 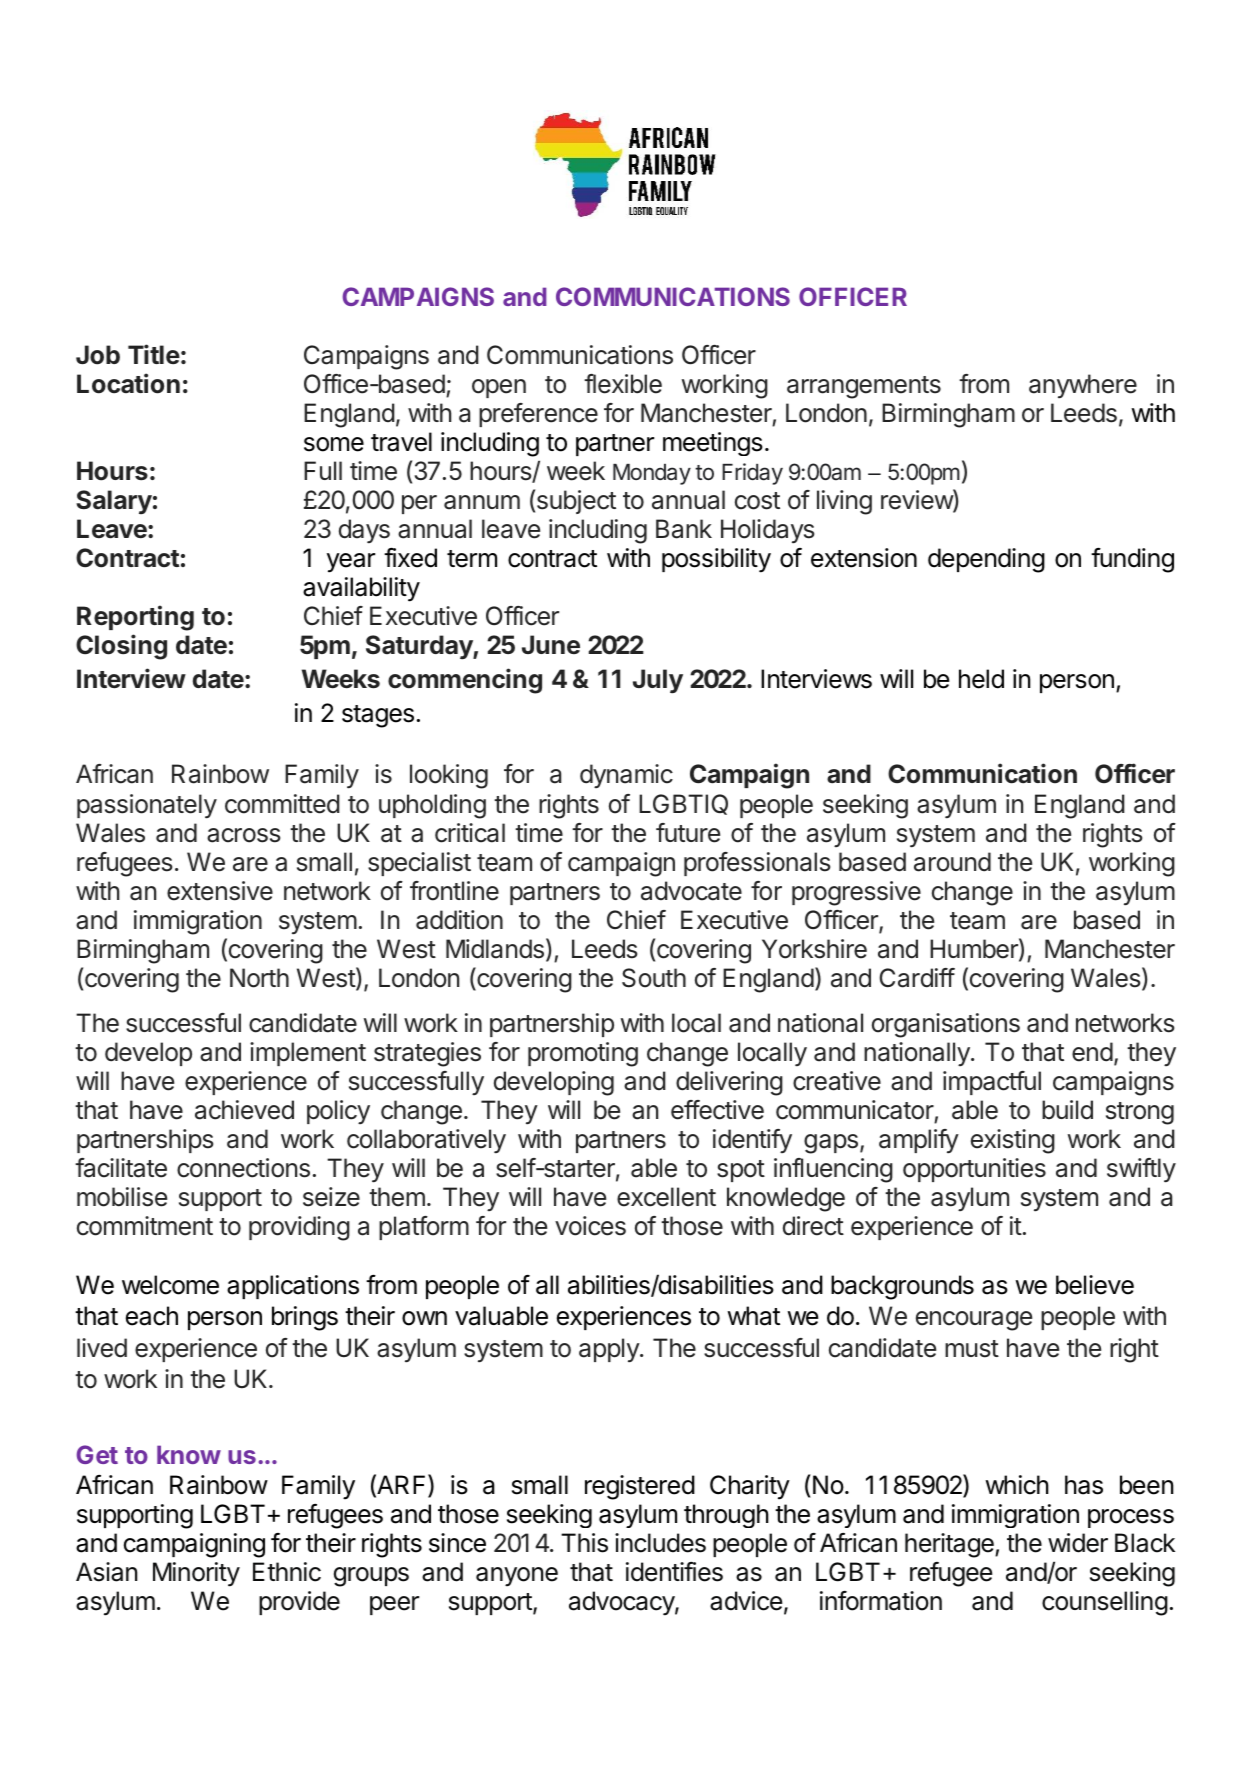 What do you see at coordinates (946, 1025) in the page?
I see `organisations` at bounding box center [946, 1025].
